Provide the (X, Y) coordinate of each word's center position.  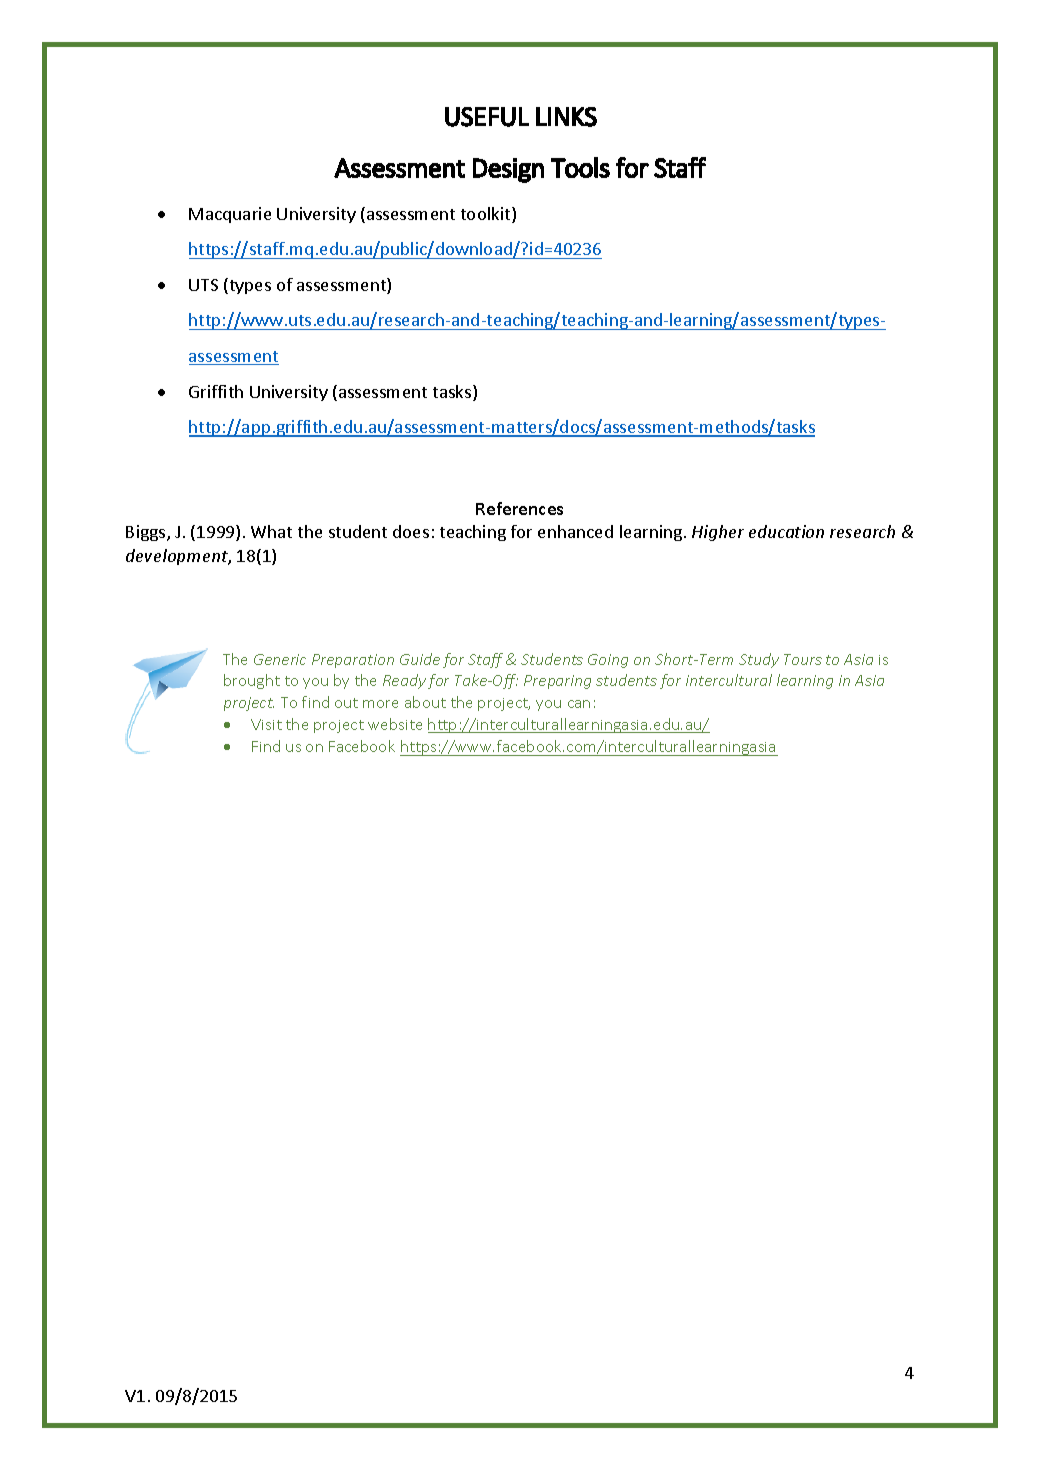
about (425, 702)
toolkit (487, 215)
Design (508, 170)
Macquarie (230, 215)
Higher (718, 533)
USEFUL (487, 117)
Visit (266, 724)
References (519, 508)
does (411, 531)
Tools (580, 167)
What (271, 531)
